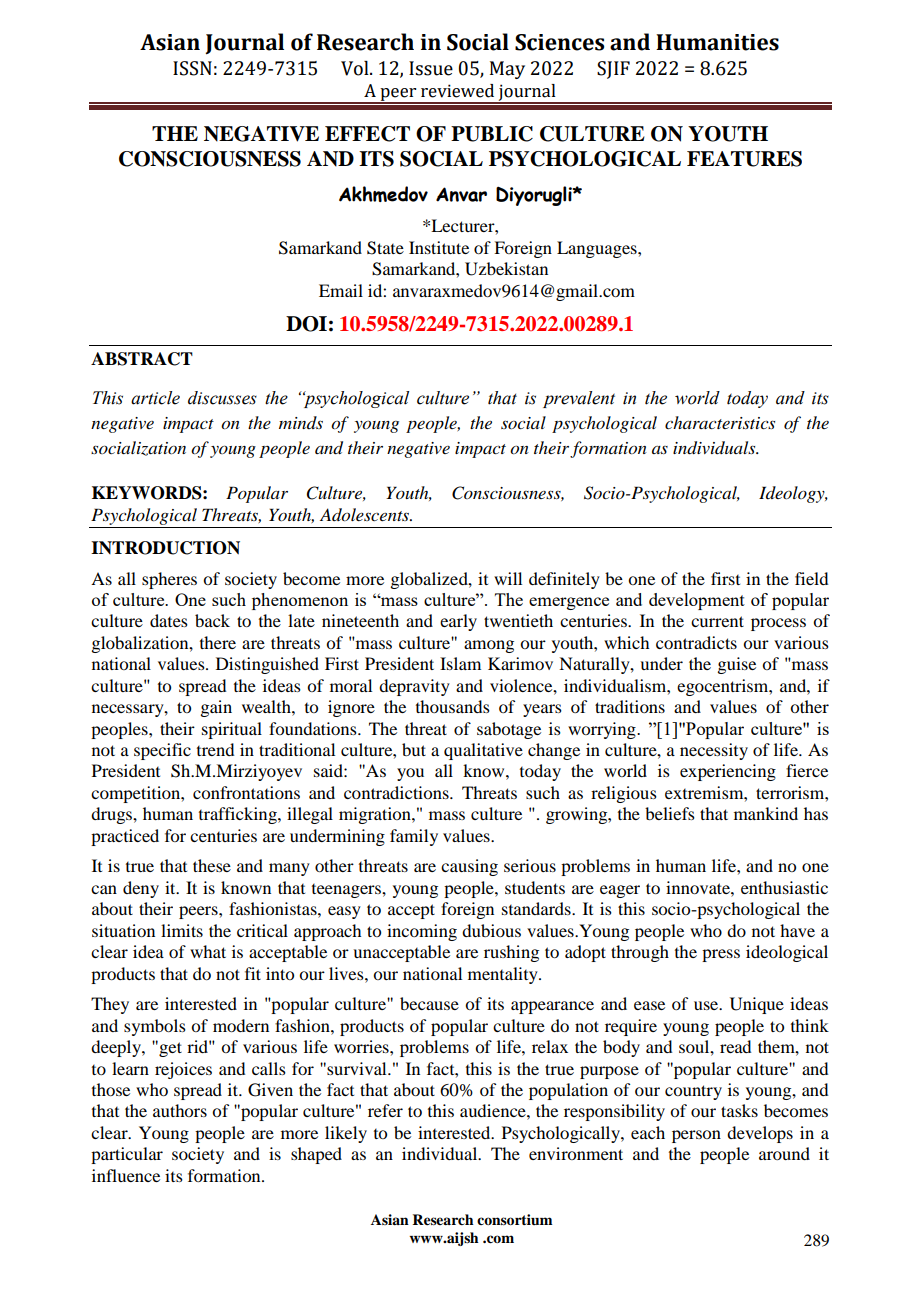 This screenshot has width=924, height=1307. Describe the element at coordinates (126, 1175) in the screenshot. I see `influence` at that location.
